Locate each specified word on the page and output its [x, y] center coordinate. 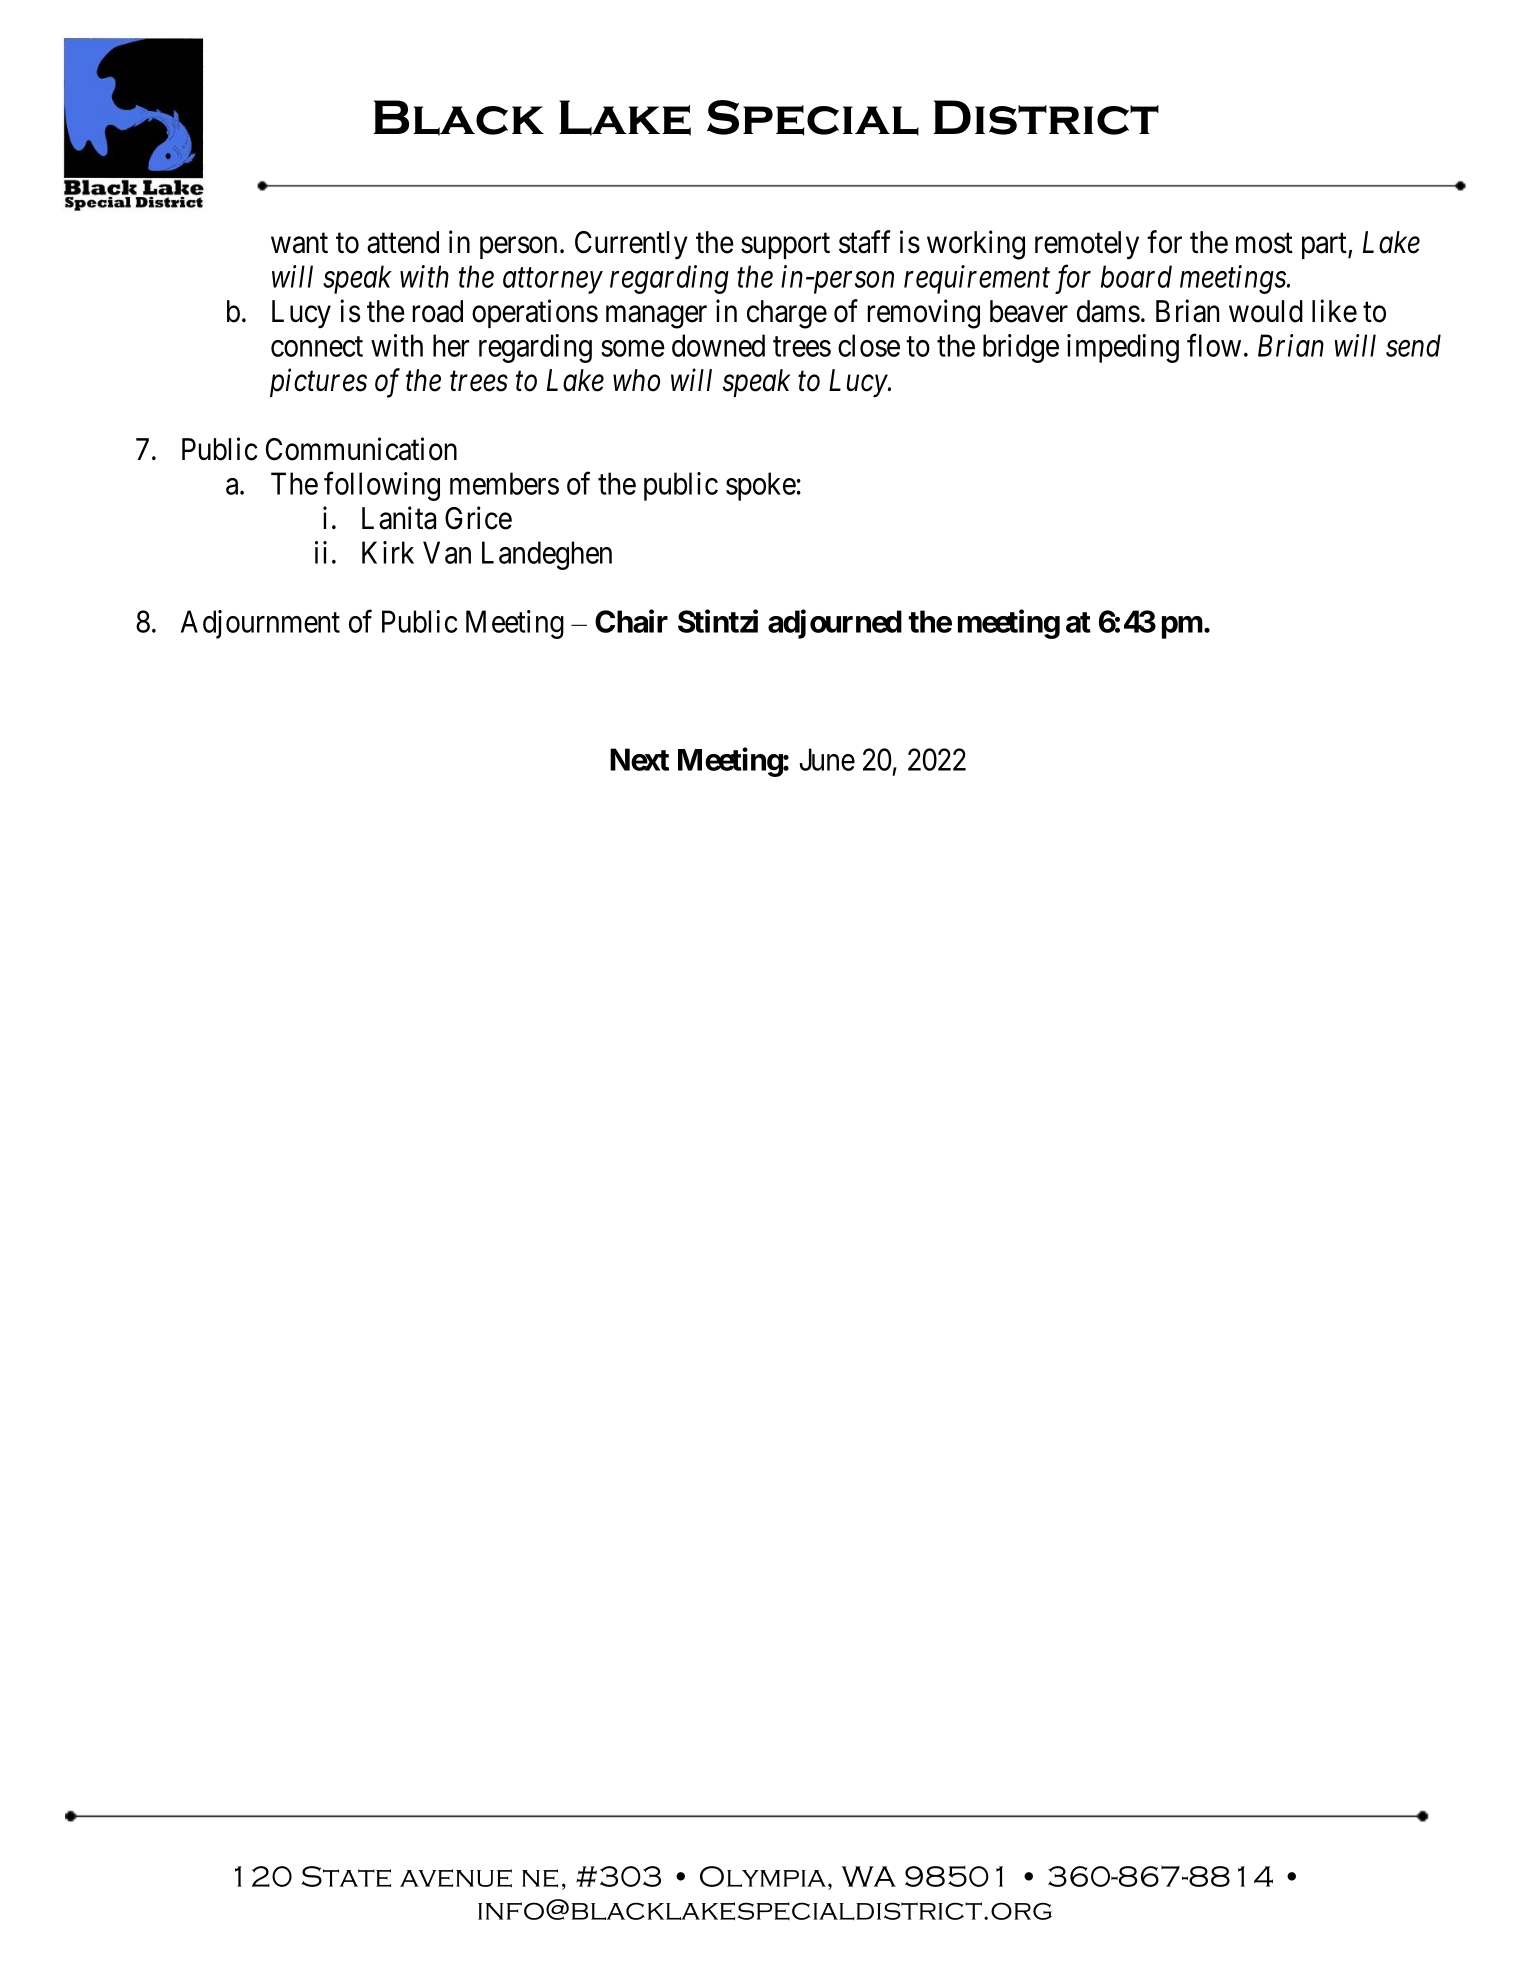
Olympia [763, 1876]
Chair [631, 621]
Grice [478, 518]
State [346, 1876]
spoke [761, 486]
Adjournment [260, 624]
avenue [456, 1878]
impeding [1123, 348]
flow [1214, 345]
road [438, 311]
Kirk [388, 552]
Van [447, 552]
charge [787, 314]
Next [639, 759]
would [1266, 311]
